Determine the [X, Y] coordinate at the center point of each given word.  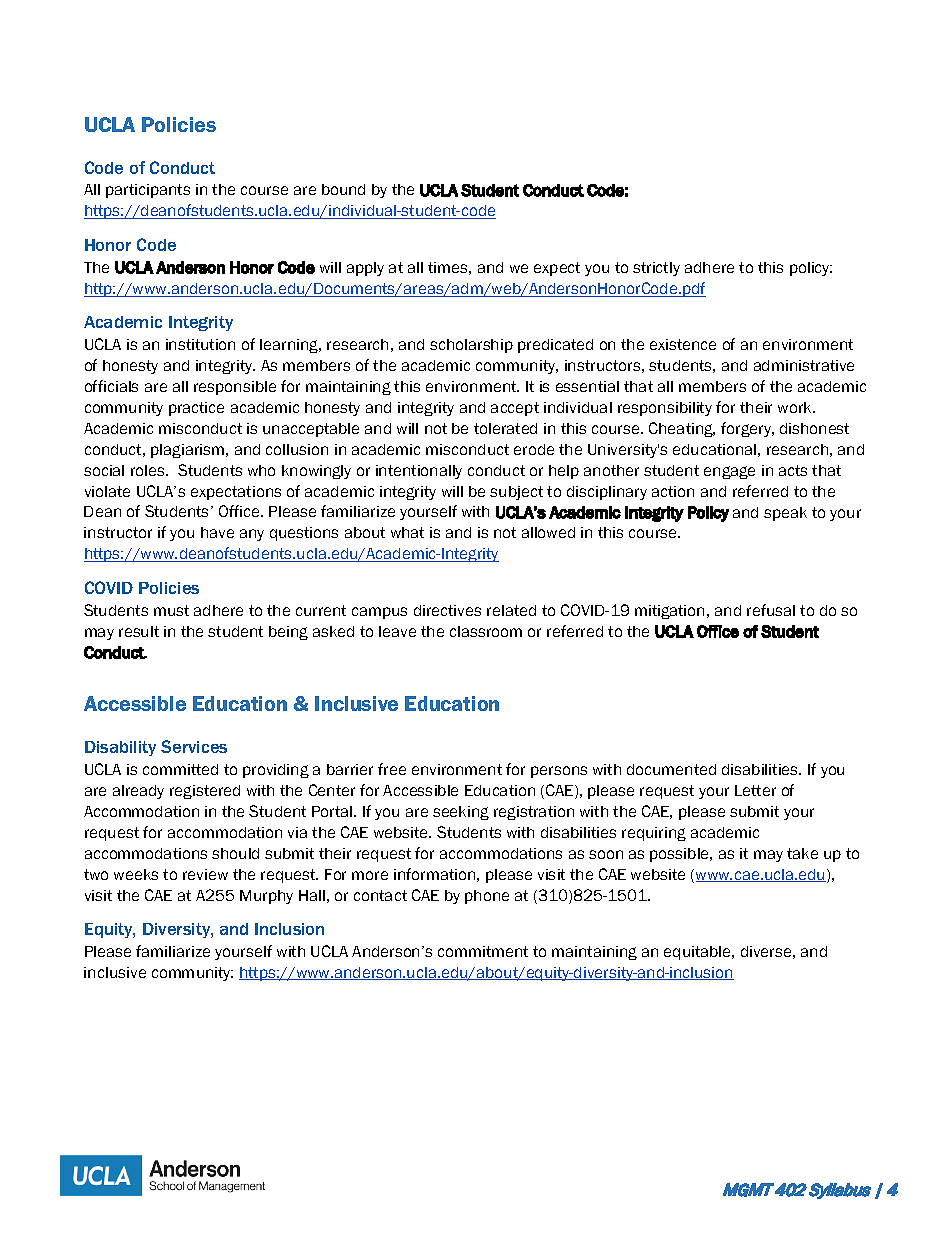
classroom [486, 631]
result [139, 631]
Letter [755, 790]
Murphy [266, 897]
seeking [461, 813]
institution [200, 344]
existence [683, 344]
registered [205, 792]
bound [343, 189]
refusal [771, 610]
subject [516, 493]
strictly [656, 269]
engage [729, 472]
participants [148, 191]
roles [149, 470]
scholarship [471, 346]
